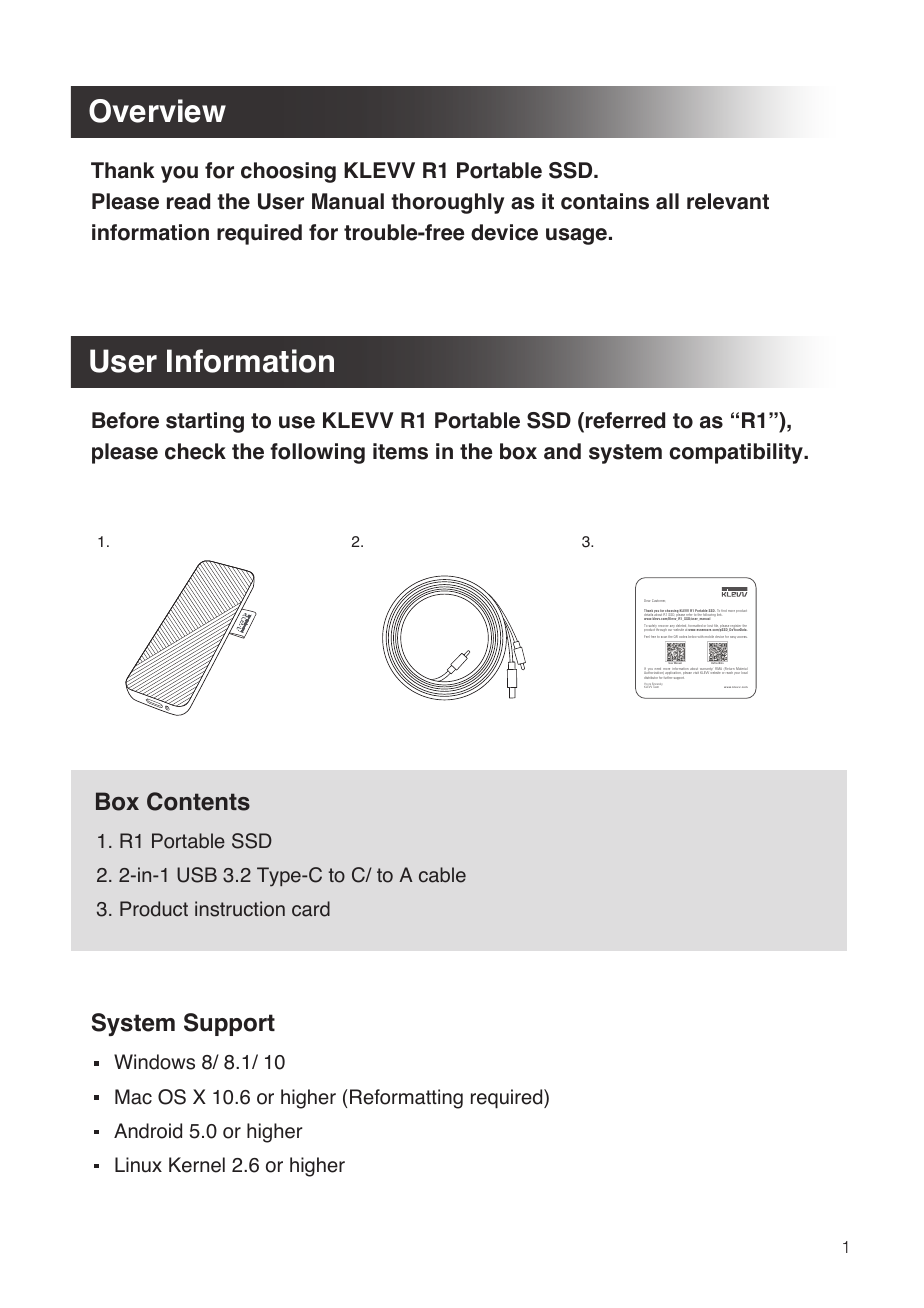  Describe the element at coordinates (667, 201) in the screenshot. I see `all` at that location.
